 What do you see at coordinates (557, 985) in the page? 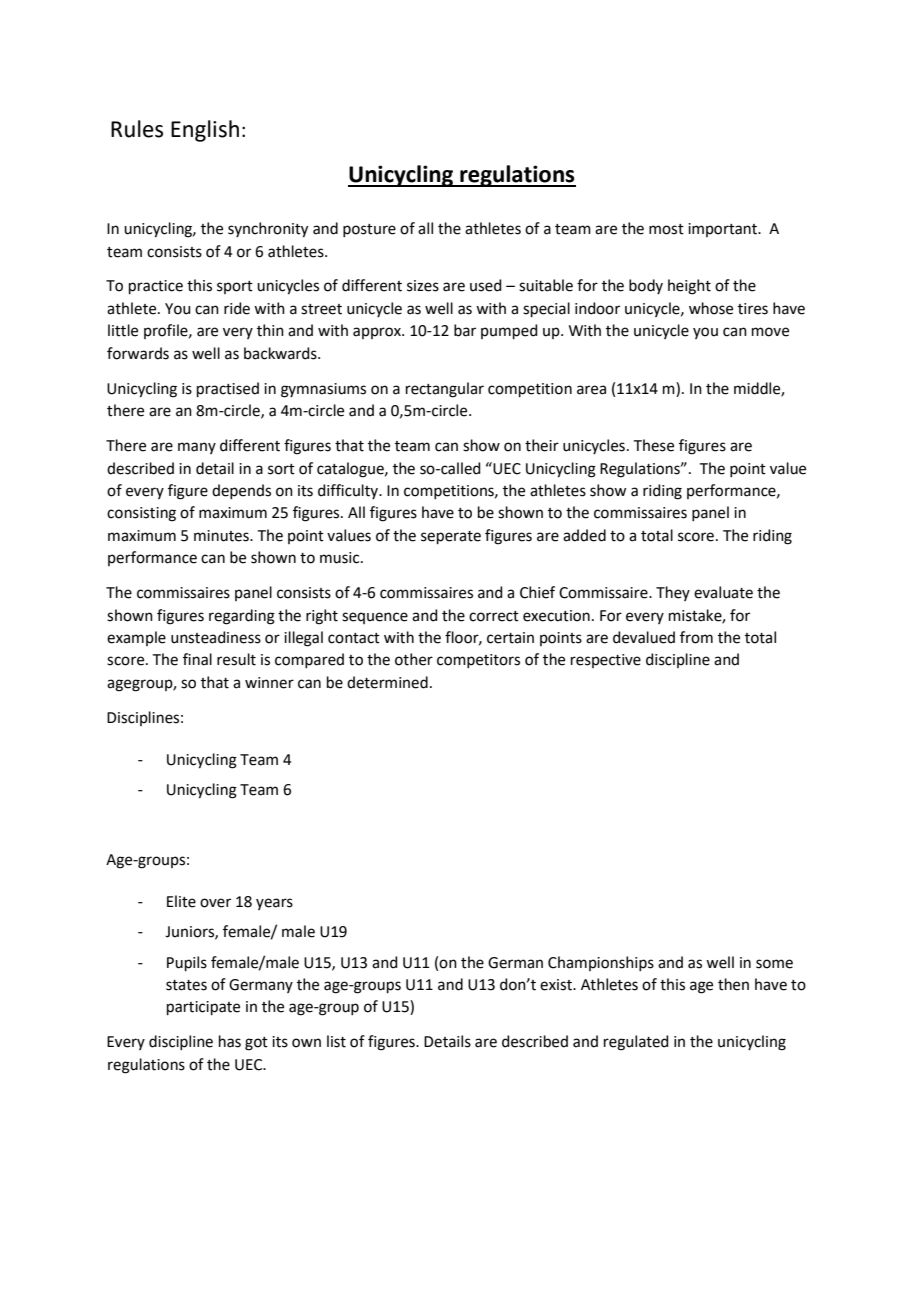
I see `exist` at bounding box center [557, 985].
